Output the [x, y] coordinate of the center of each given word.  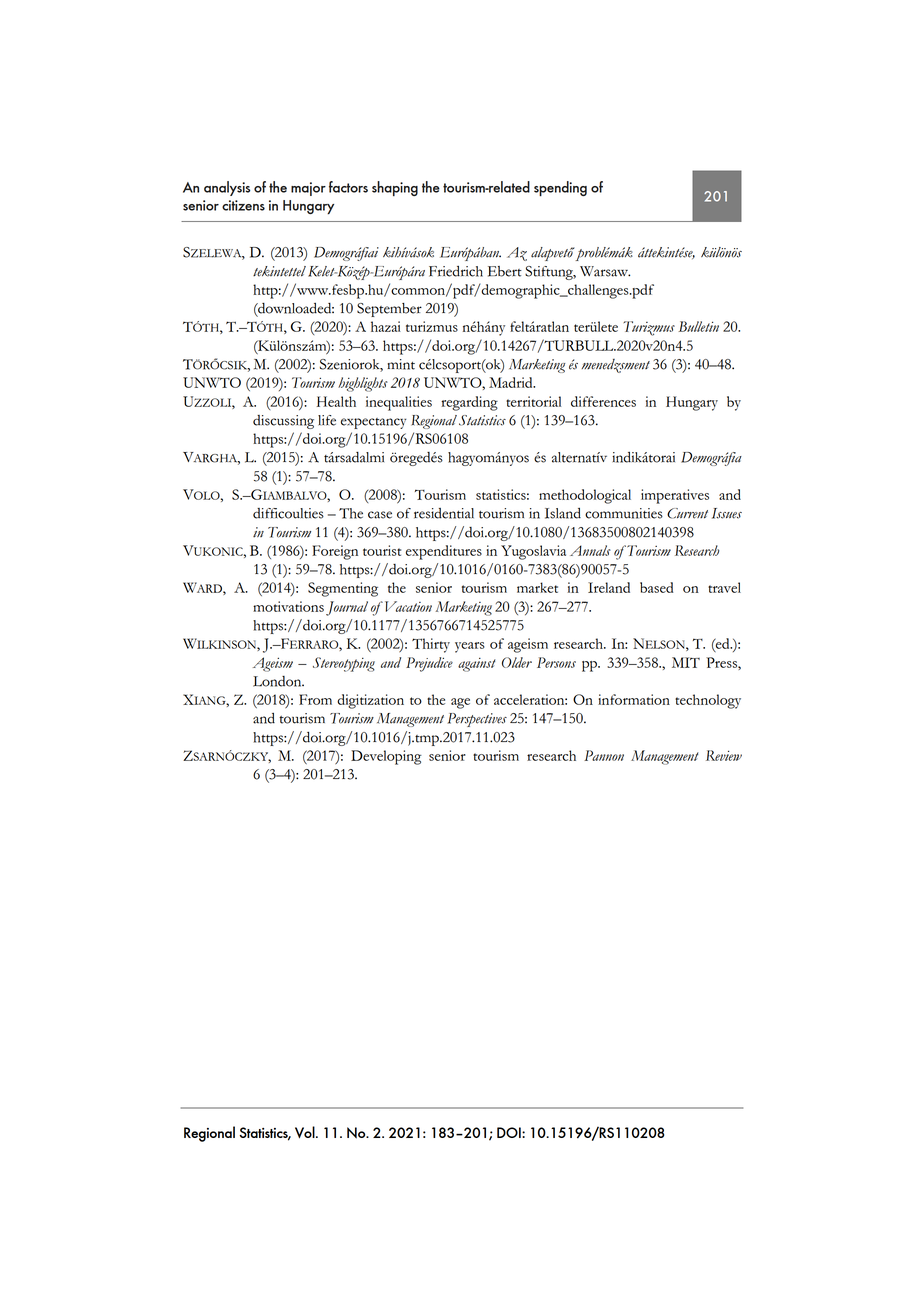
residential [444, 513]
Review [724, 755]
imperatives [675, 496]
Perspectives [477, 720]
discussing [283, 422]
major [308, 189]
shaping [395, 188]
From [315, 699]
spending [560, 188]
